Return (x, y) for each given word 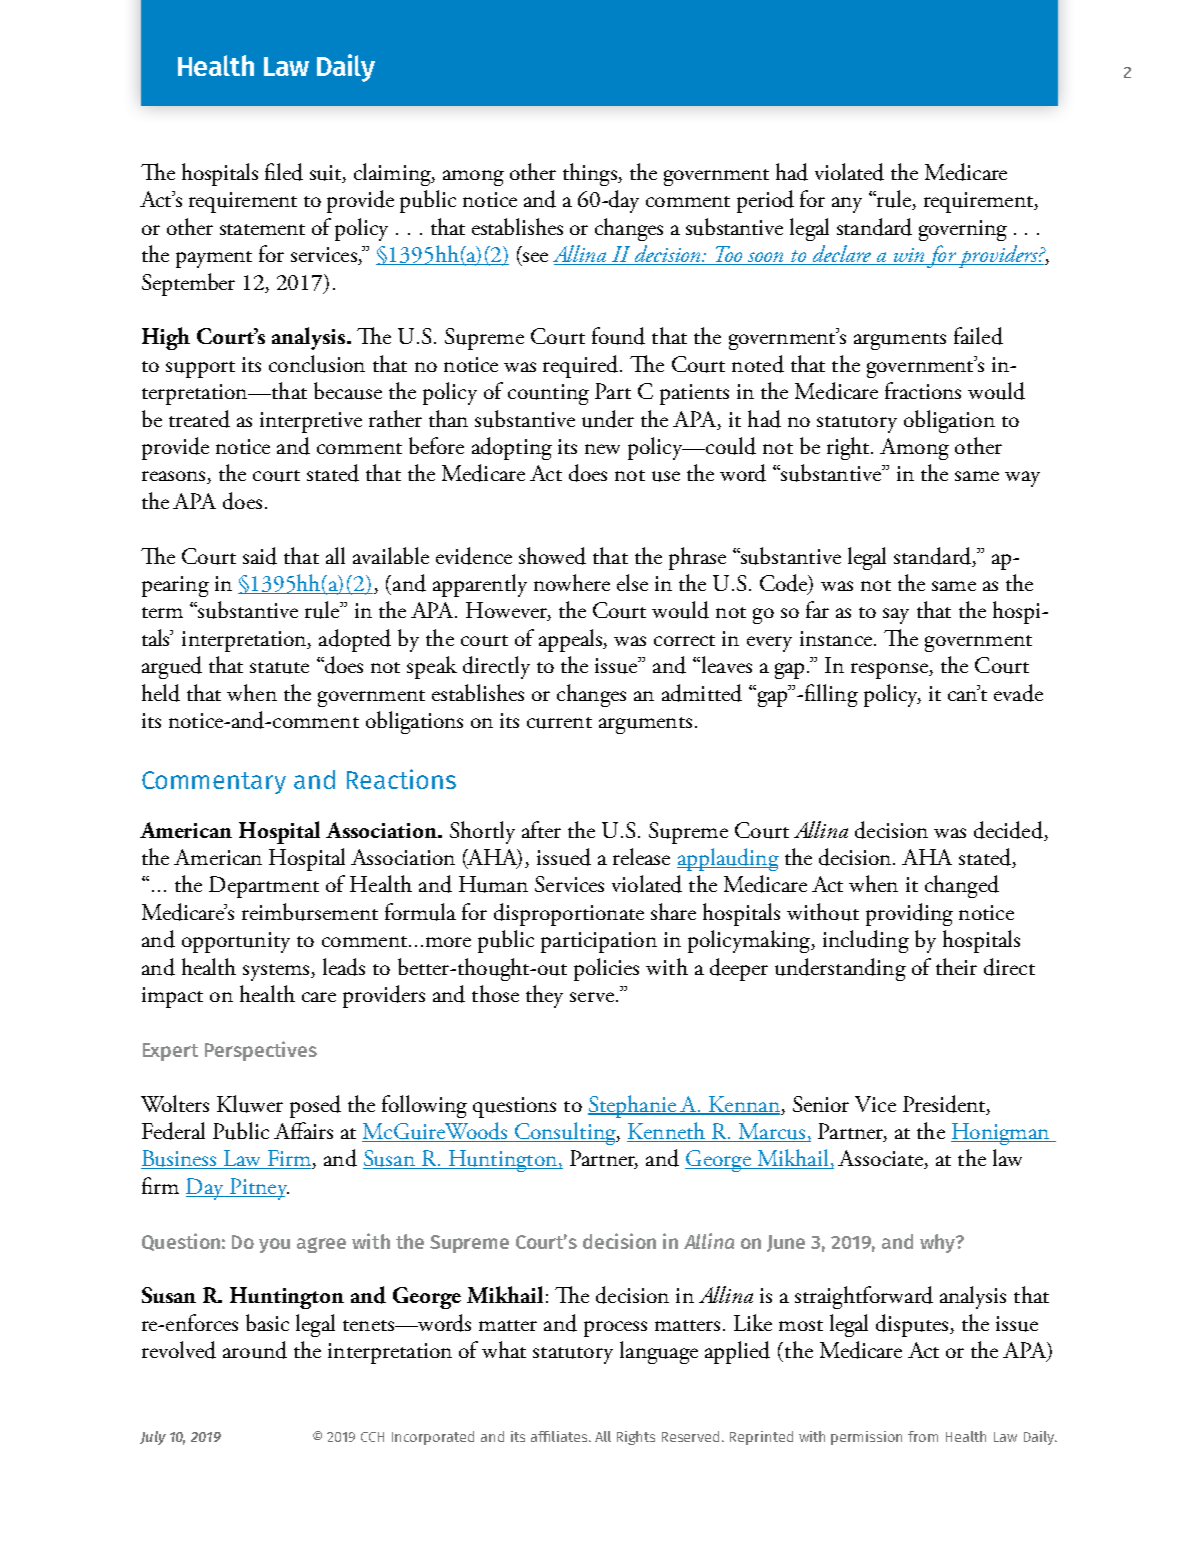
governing (963, 230)
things (591, 174)
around (255, 1350)
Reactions (401, 779)
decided (1009, 831)
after (541, 829)
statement (262, 229)
